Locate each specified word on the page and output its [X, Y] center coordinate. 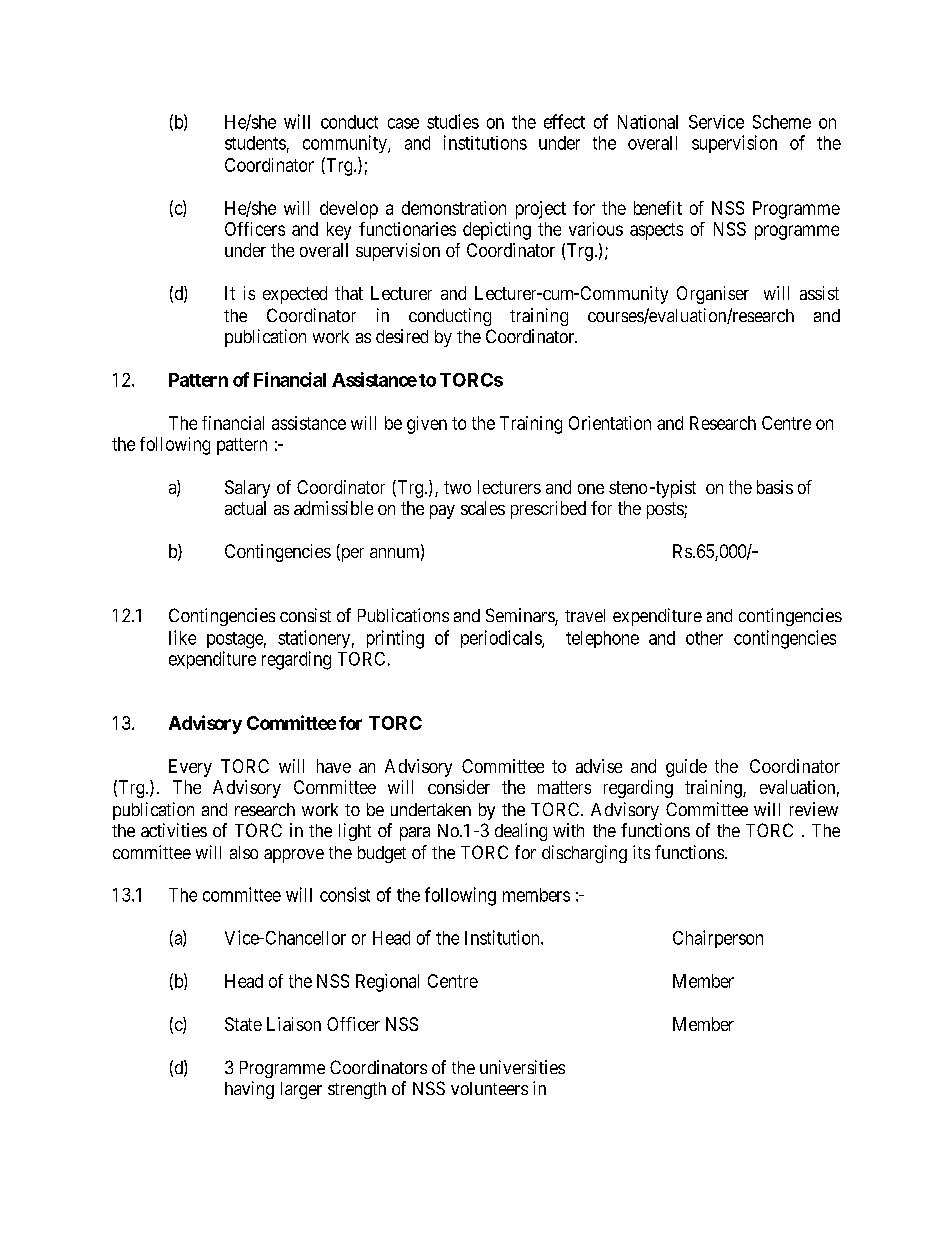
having [249, 1090]
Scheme [782, 122]
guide [686, 768]
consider [459, 787]
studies [453, 121]
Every [190, 768]
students [255, 143]
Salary [247, 489]
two [457, 487]
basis [775, 487]
